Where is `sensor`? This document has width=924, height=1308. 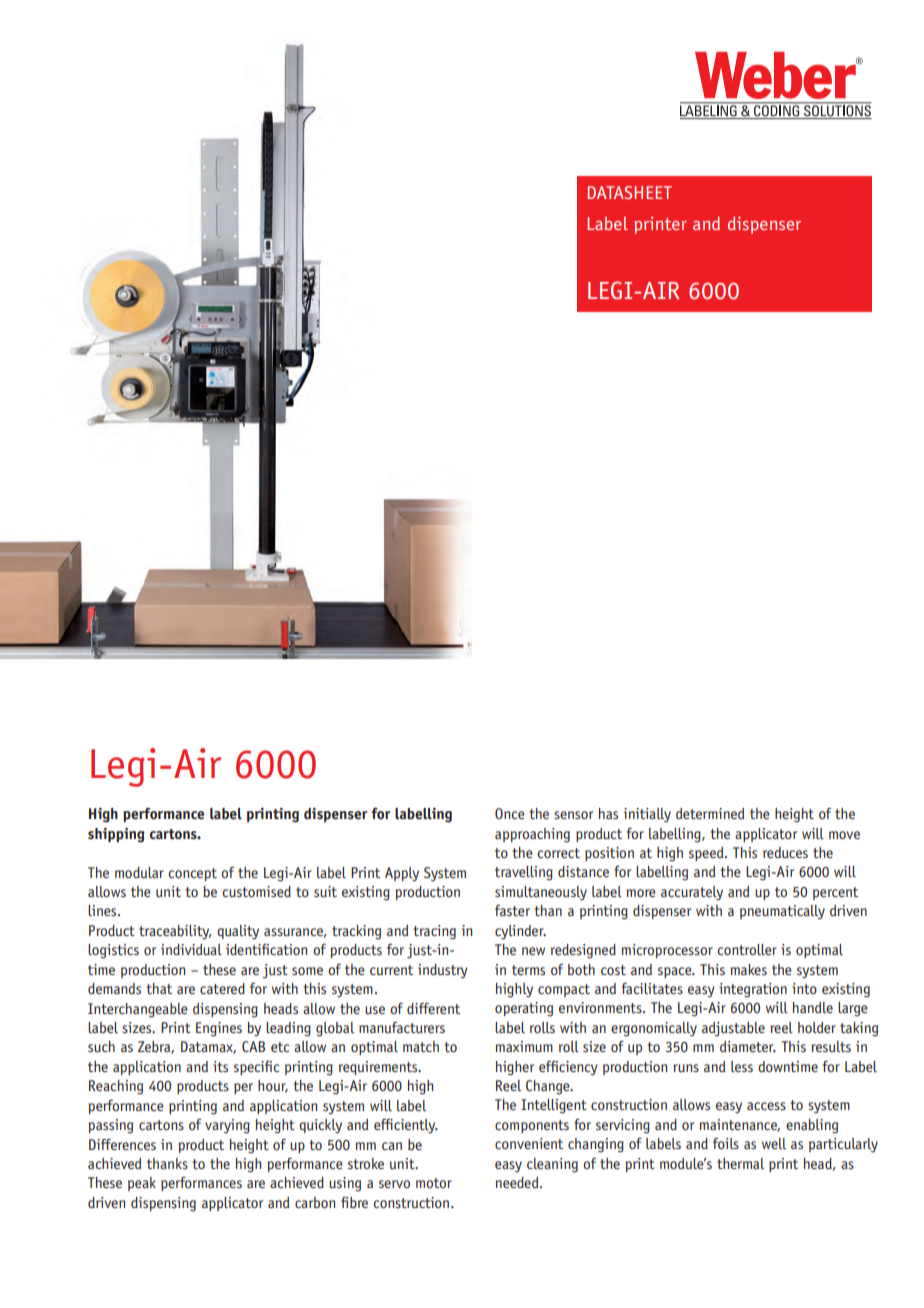 sensor is located at coordinates (573, 815).
